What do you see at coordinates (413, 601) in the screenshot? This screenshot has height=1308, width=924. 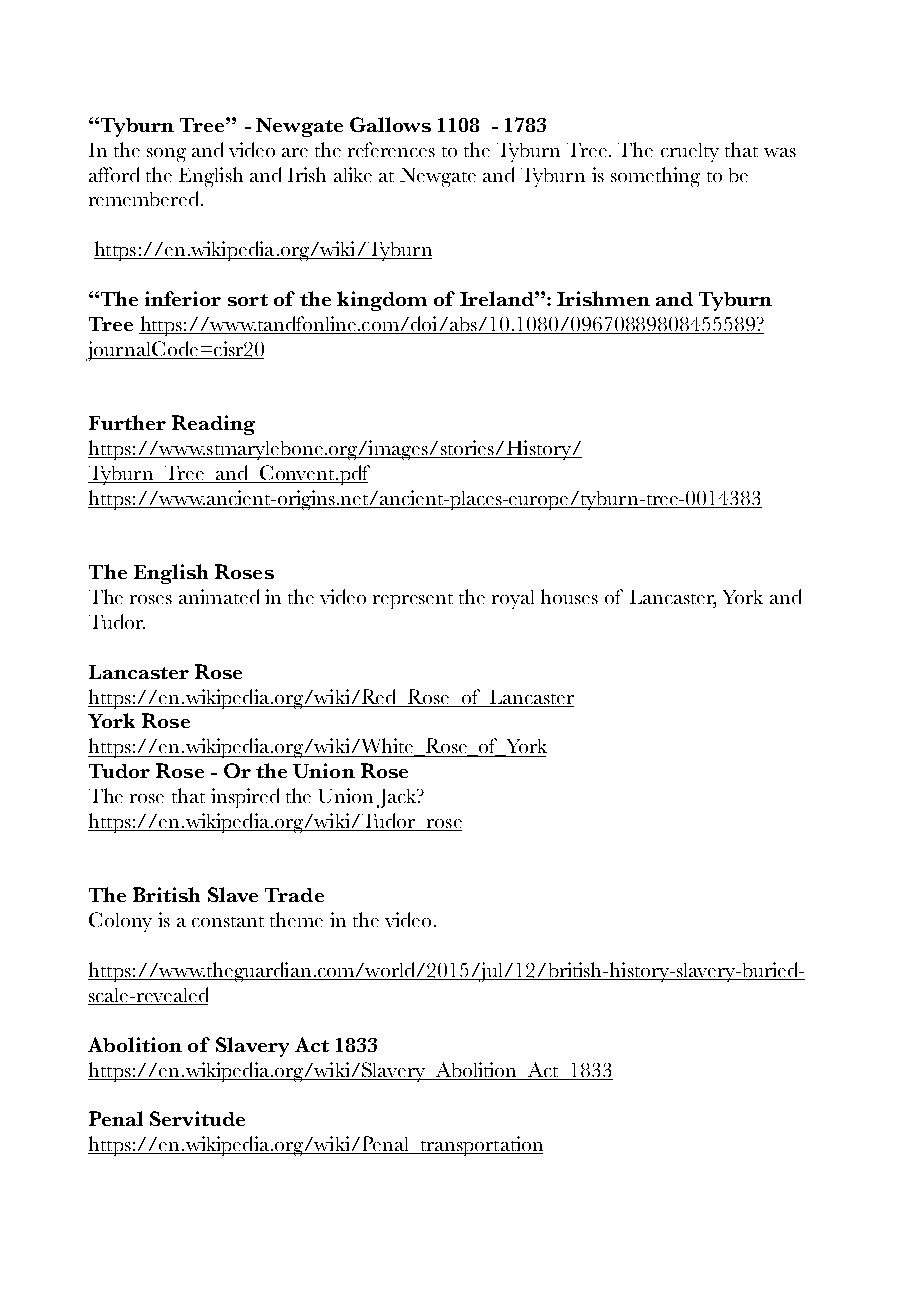 I see `represent` at bounding box center [413, 601].
